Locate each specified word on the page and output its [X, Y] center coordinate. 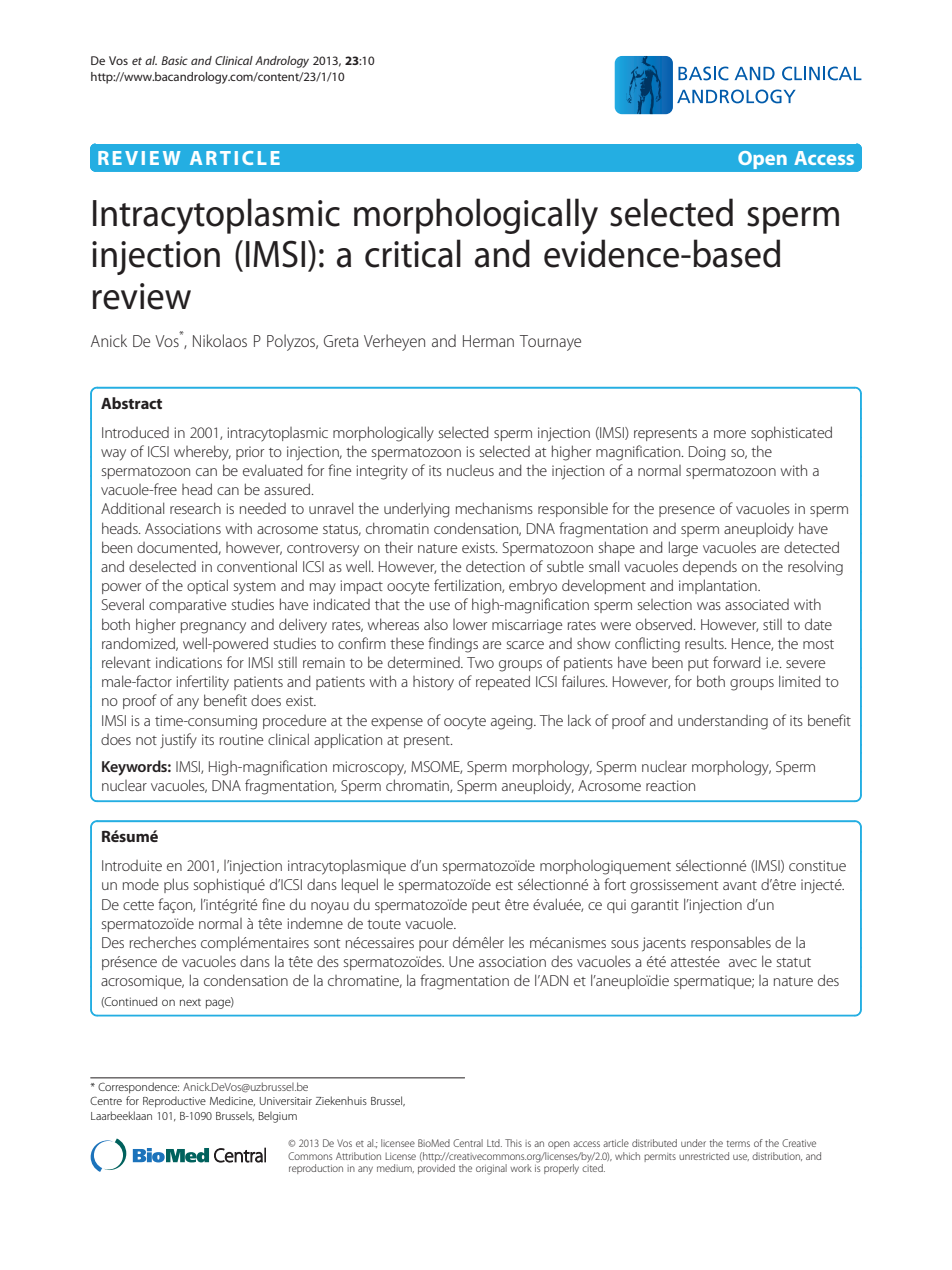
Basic [174, 60]
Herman [488, 341]
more [730, 434]
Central [468, 1143]
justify [178, 741]
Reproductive [174, 1102]
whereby [202, 453]
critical [413, 253]
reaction [670, 785]
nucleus [470, 470]
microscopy [369, 768]
